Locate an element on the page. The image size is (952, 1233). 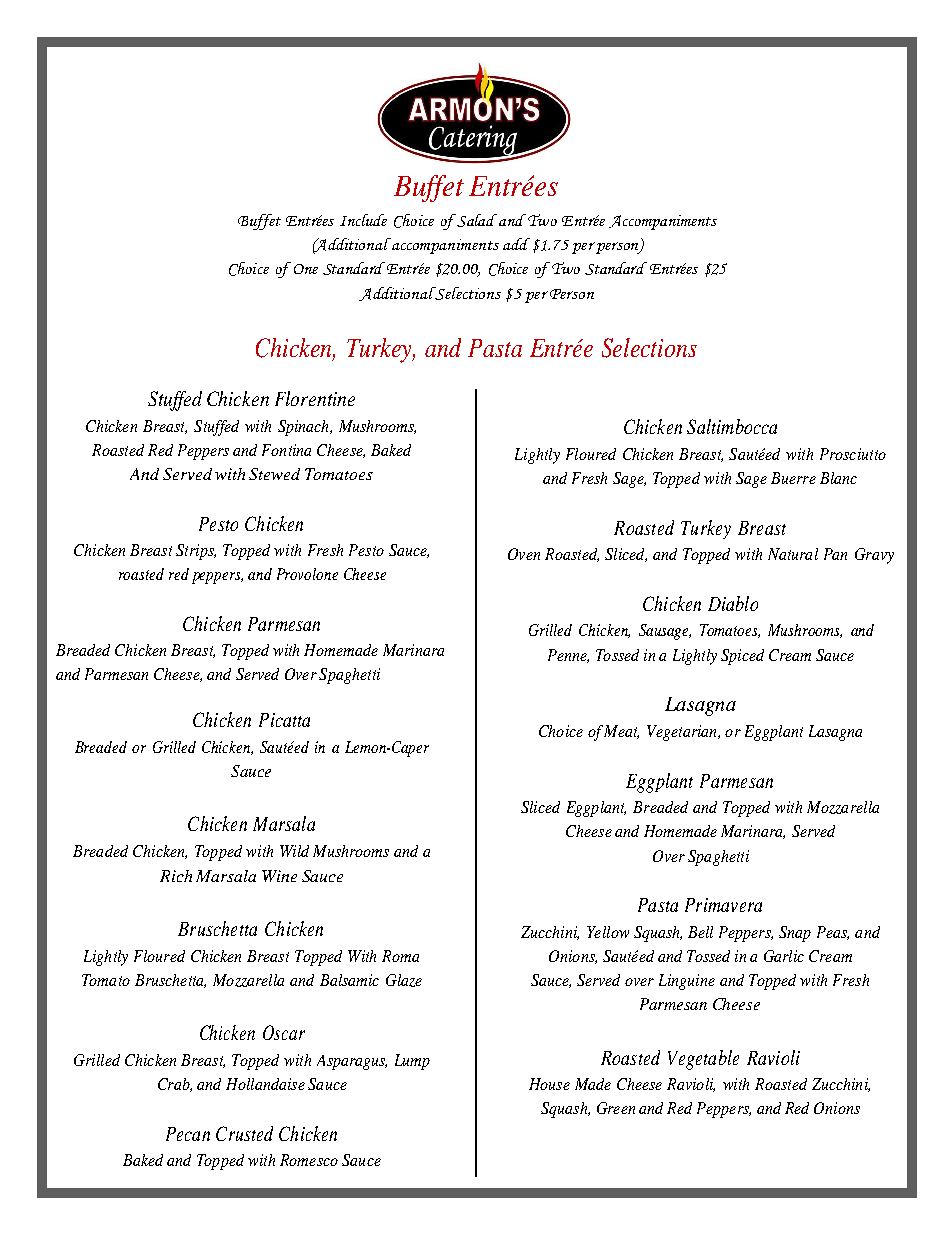
House is located at coordinates (549, 1084).
